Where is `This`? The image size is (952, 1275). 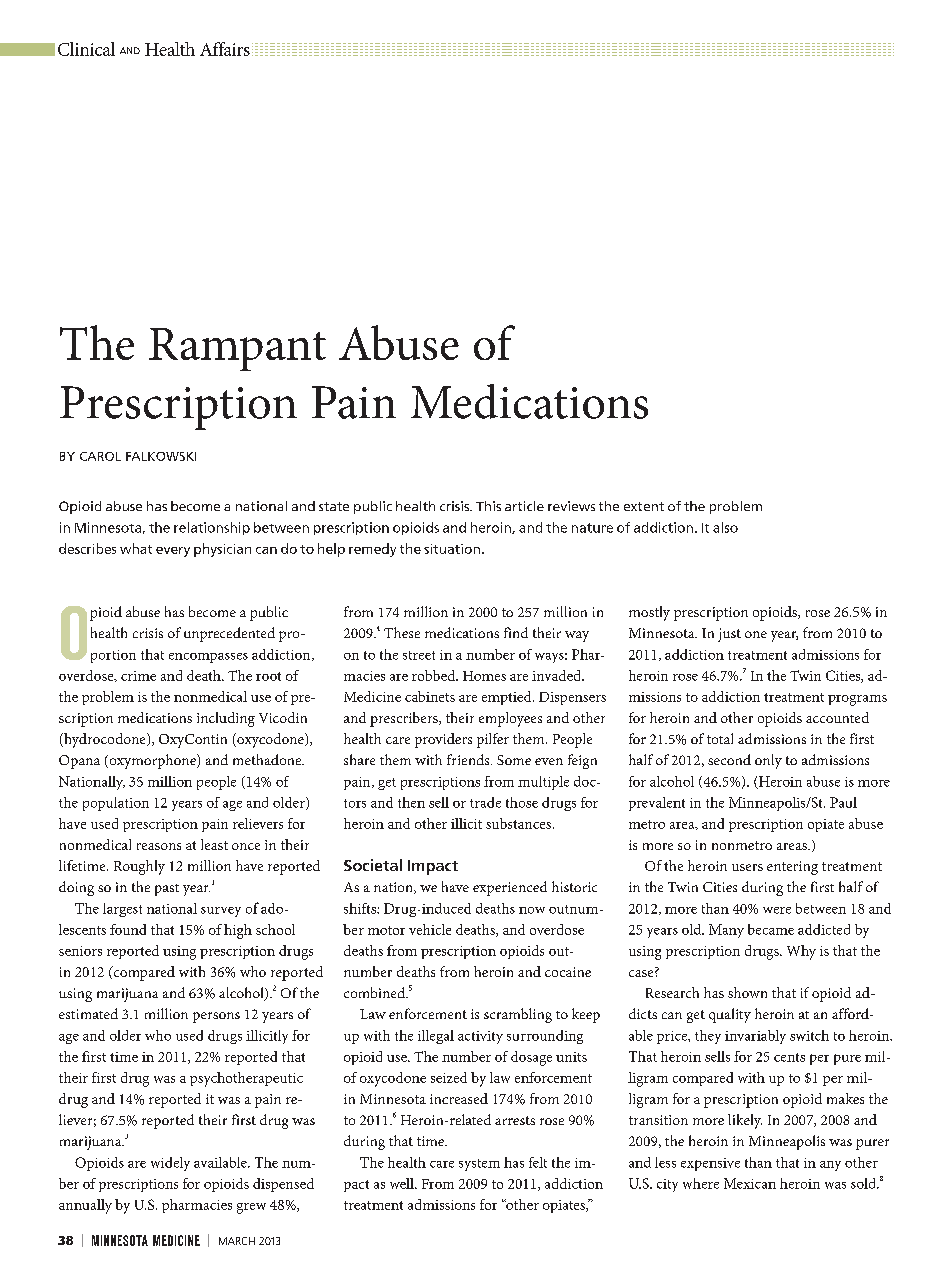 This is located at coordinates (488, 506).
